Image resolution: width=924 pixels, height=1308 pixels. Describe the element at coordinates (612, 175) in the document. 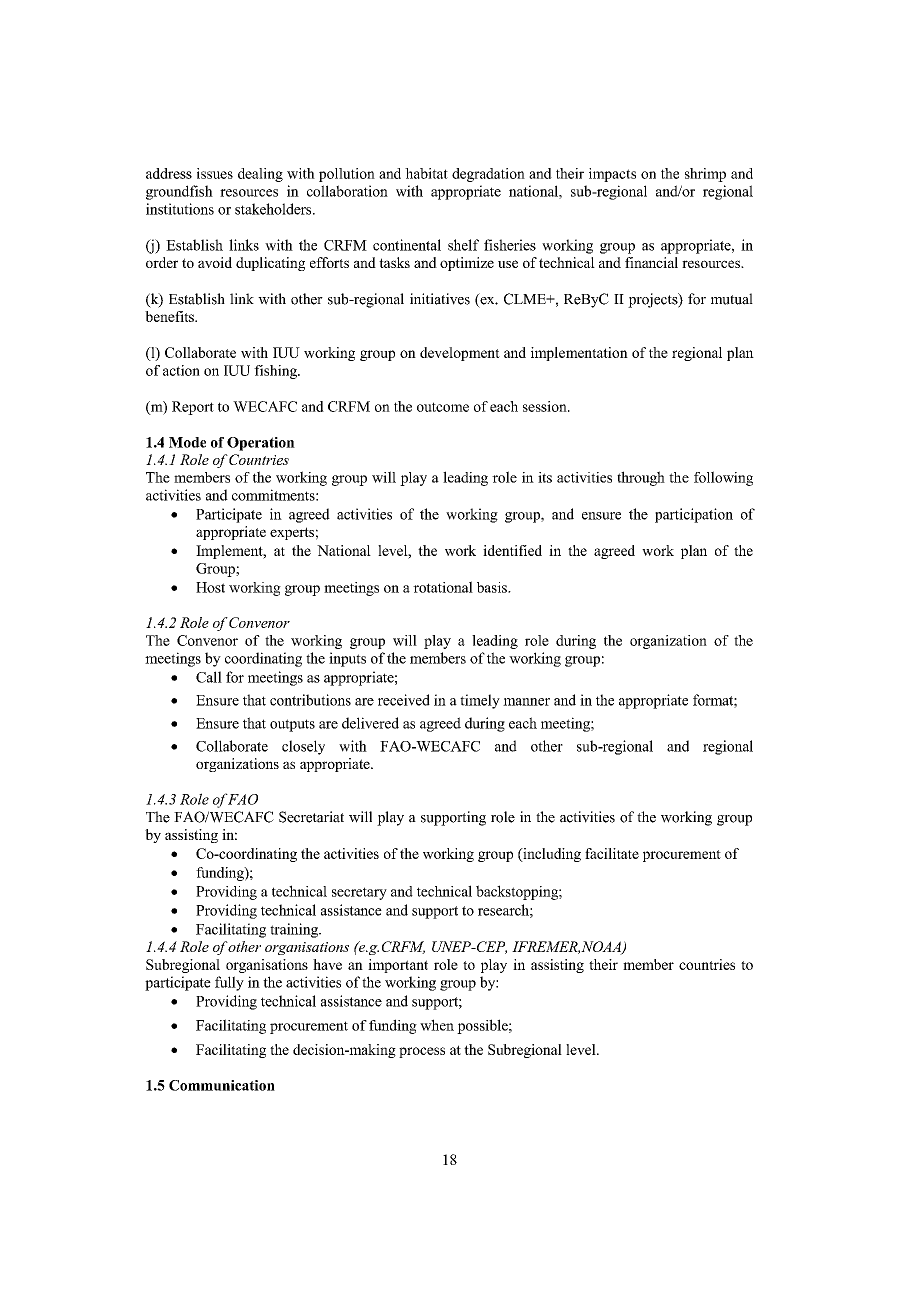

I see `impacts` at that location.
